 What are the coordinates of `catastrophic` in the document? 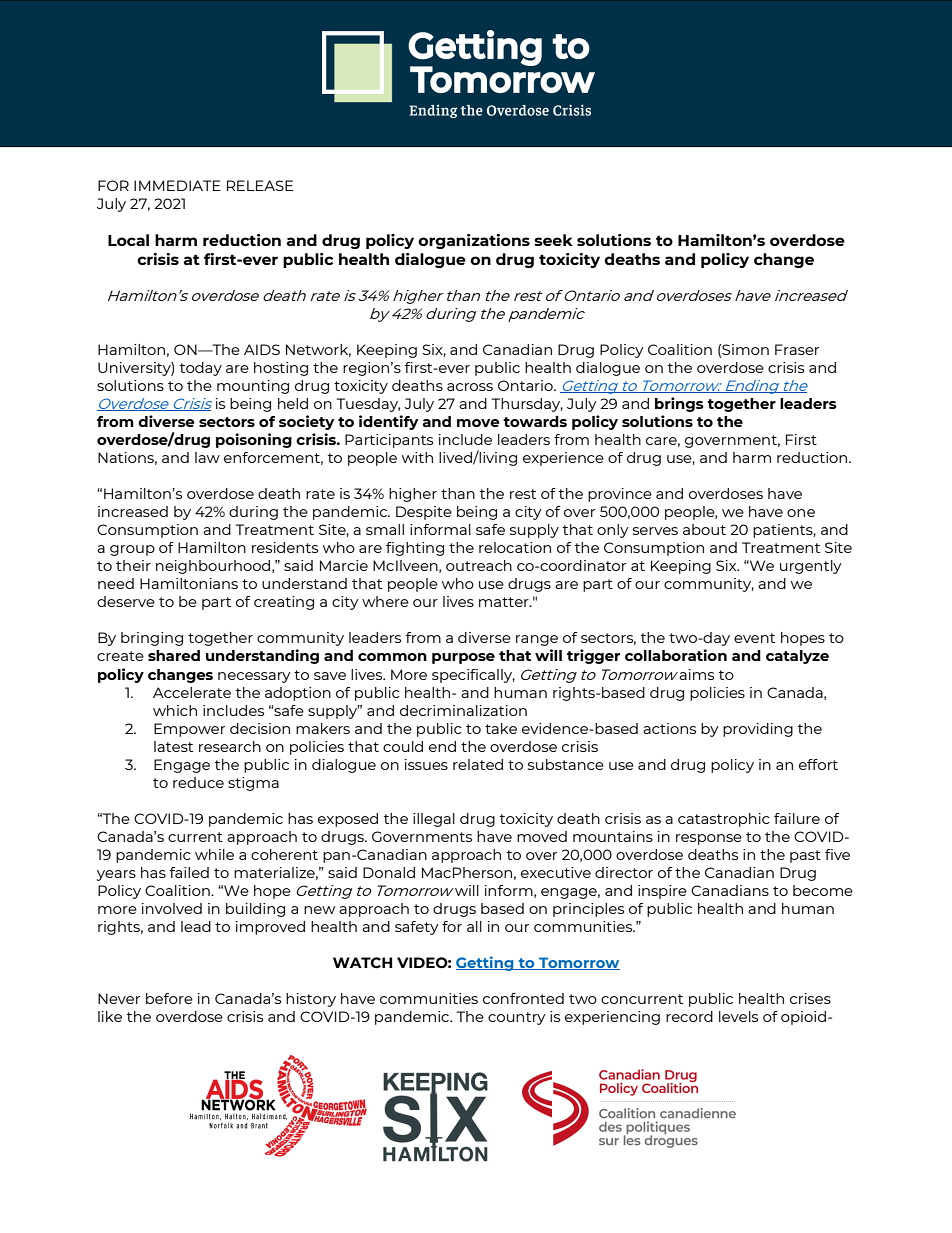 It's located at (724, 820).
